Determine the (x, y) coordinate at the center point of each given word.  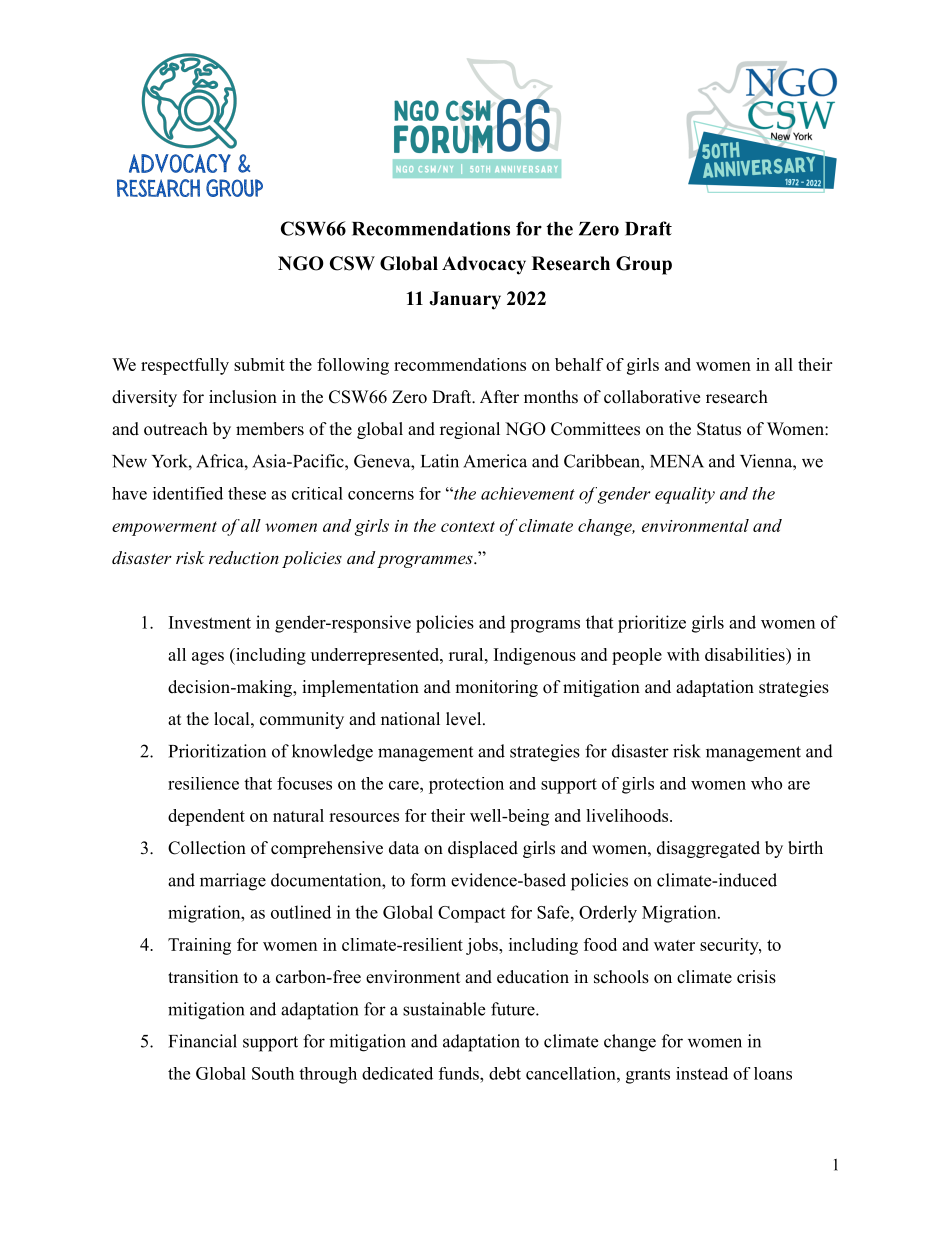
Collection (207, 848)
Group (644, 265)
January (465, 300)
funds (460, 1073)
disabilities (746, 654)
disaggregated (708, 849)
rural (466, 654)
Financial (203, 1041)
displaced (483, 849)
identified (188, 493)
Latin (440, 461)
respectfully (185, 366)
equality (685, 495)
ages (208, 658)
